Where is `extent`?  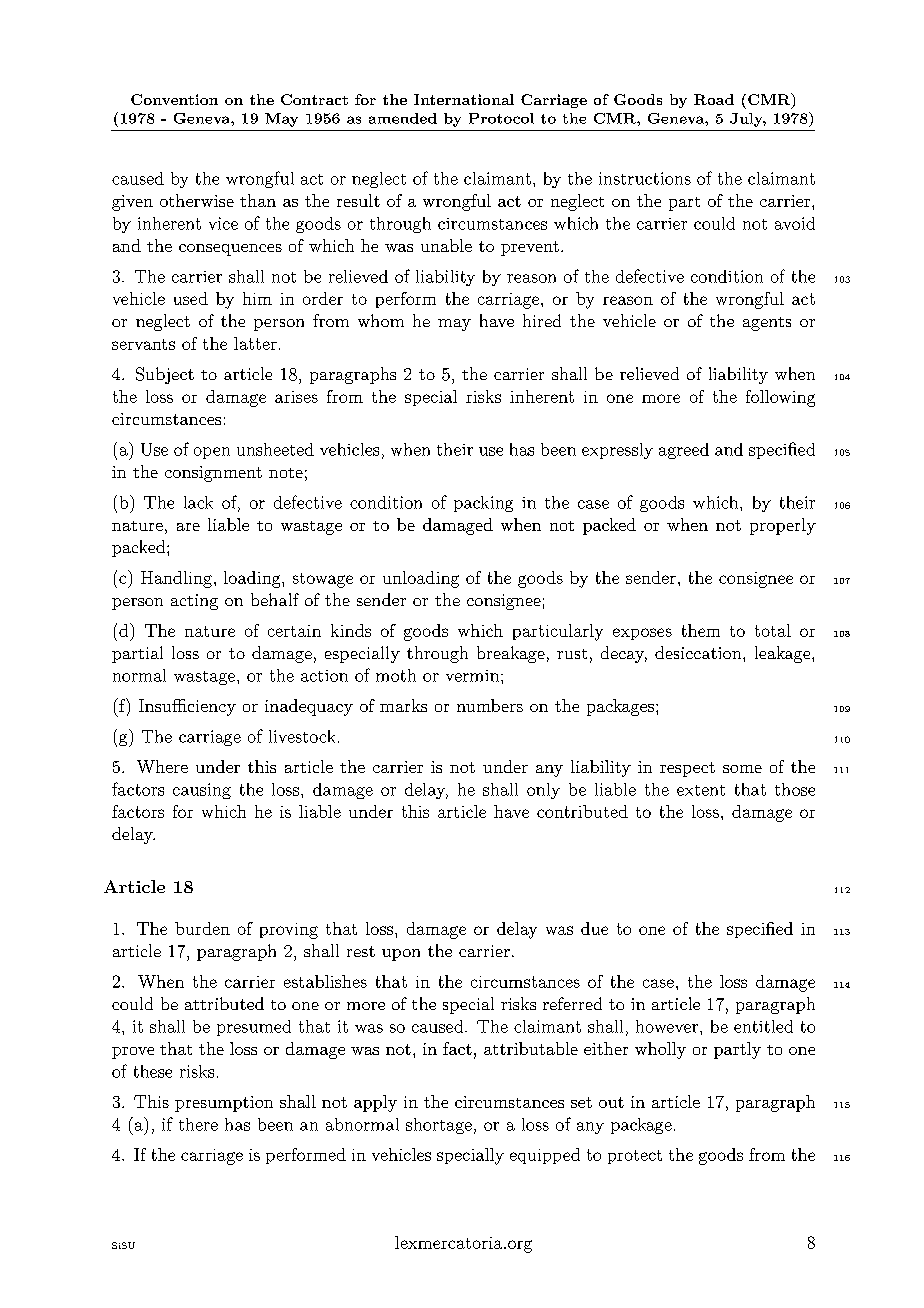
extent is located at coordinates (701, 790).
